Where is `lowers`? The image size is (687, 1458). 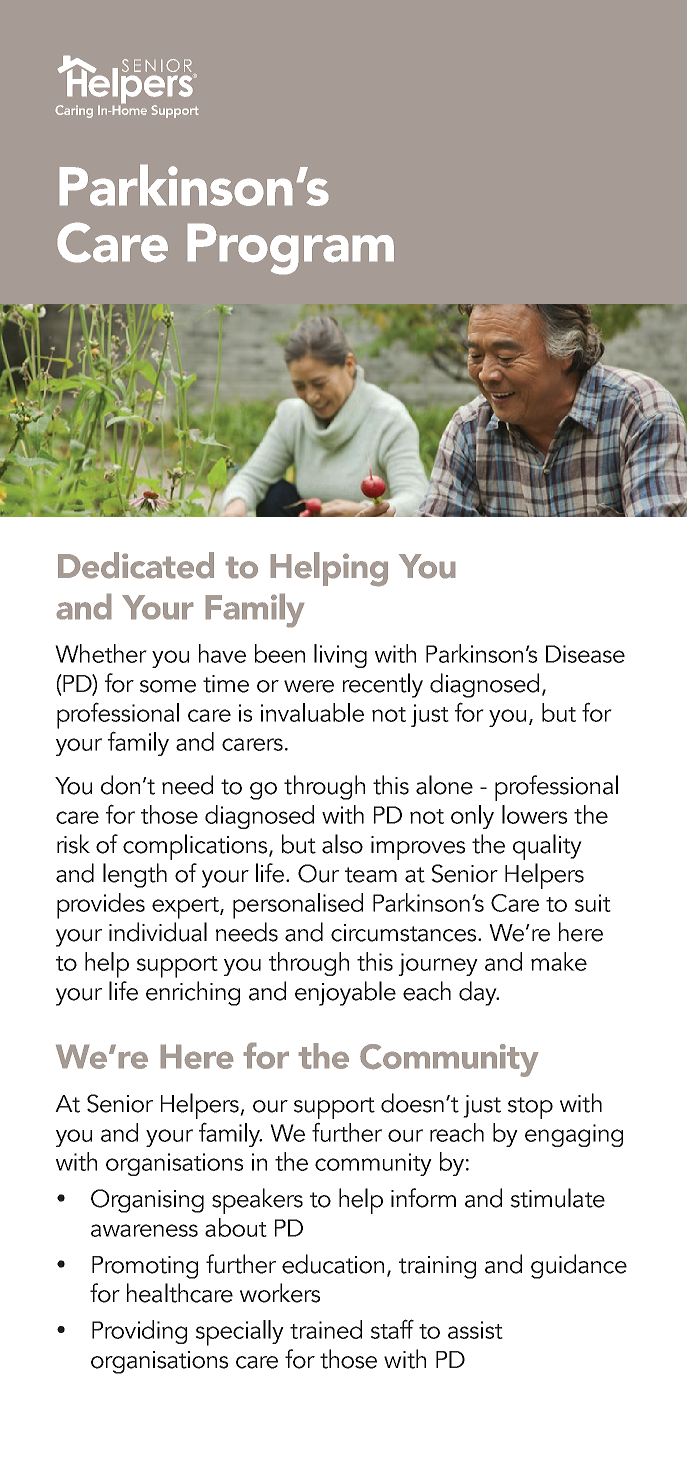
lowers is located at coordinates (534, 814).
